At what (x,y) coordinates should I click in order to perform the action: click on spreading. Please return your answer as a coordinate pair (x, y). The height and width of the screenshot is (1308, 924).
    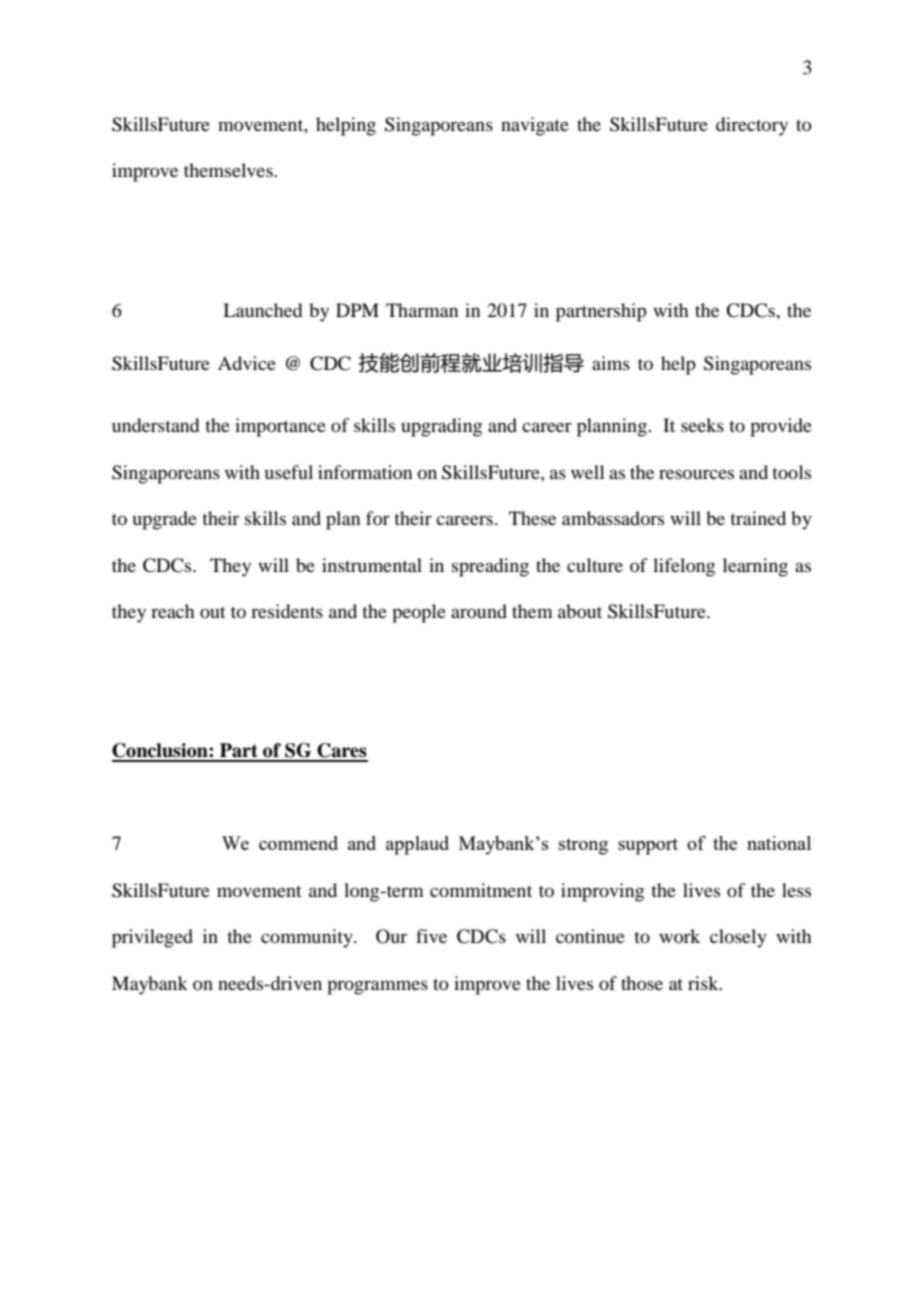
    Looking at the image, I should click on (490, 567).
